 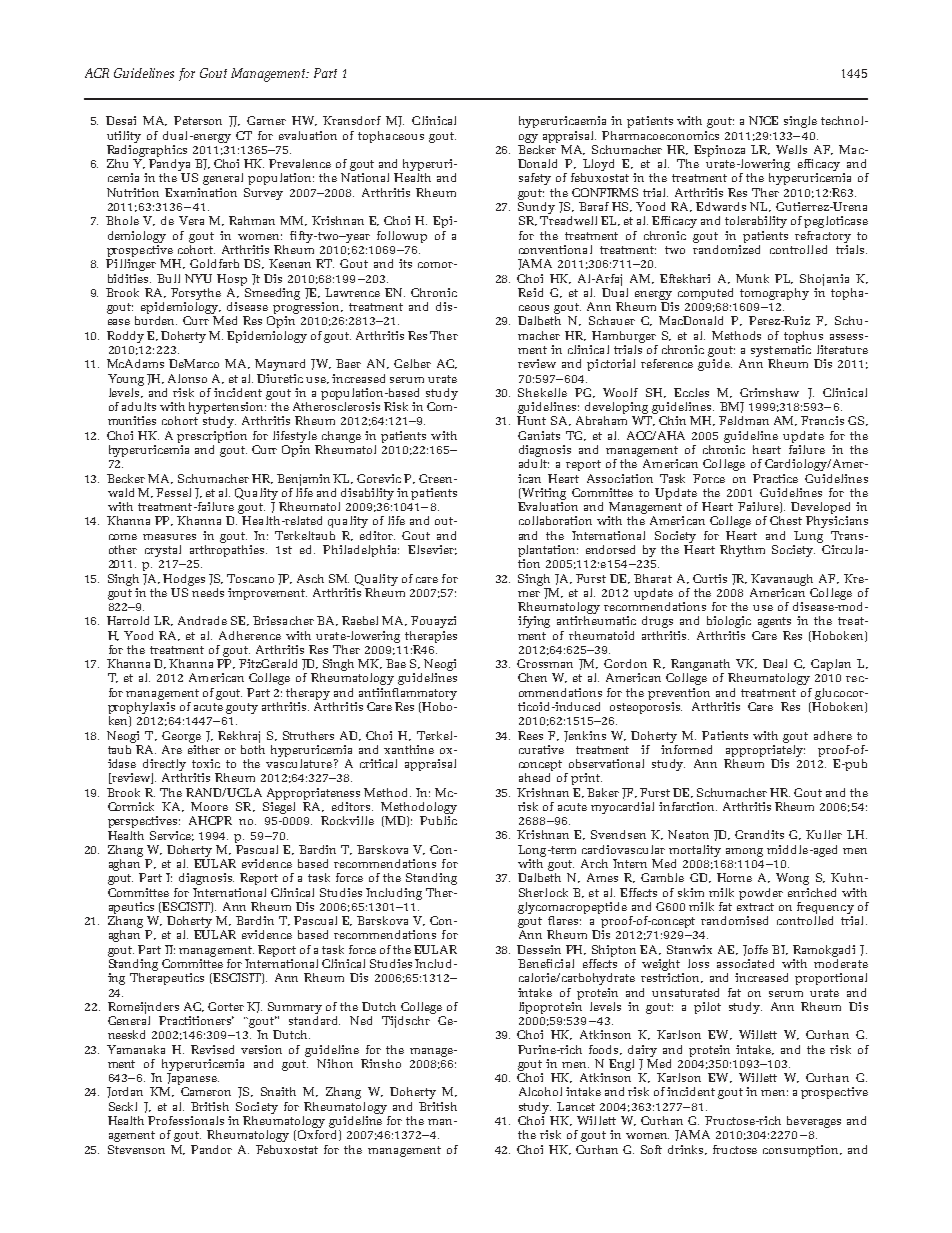 What do you see at coordinates (734, 877) in the screenshot?
I see `Horne` at bounding box center [734, 877].
